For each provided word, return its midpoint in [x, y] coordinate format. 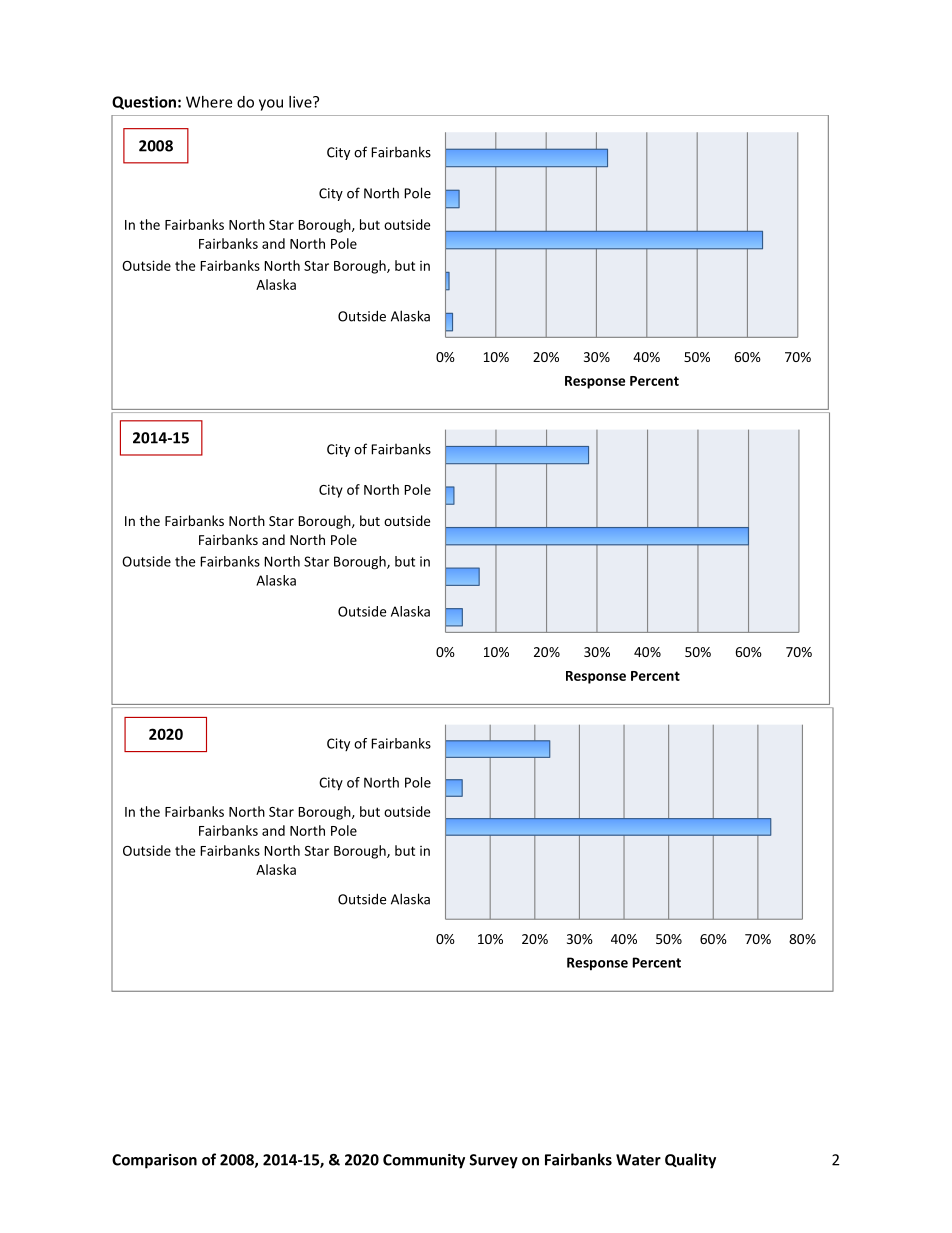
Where [209, 102]
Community [424, 1161]
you [271, 105]
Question [144, 103]
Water [638, 1160]
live [301, 102]
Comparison [154, 1161]
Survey [493, 1161]
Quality [690, 1161]
